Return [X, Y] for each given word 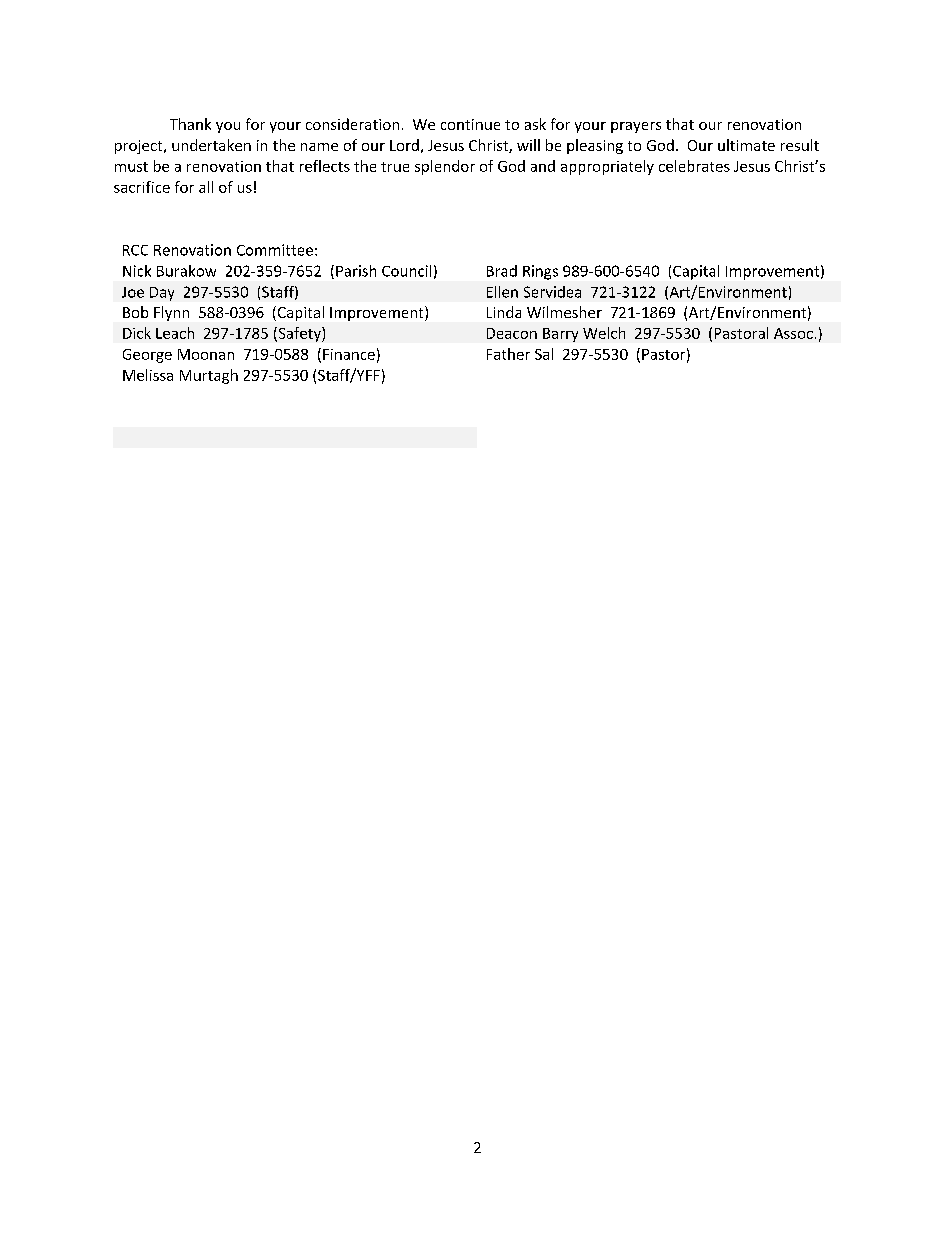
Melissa [148, 375]
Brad [502, 271]
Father [508, 354]
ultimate [746, 145]
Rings [540, 272]
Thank [190, 124]
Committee [275, 250]
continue [470, 124]
